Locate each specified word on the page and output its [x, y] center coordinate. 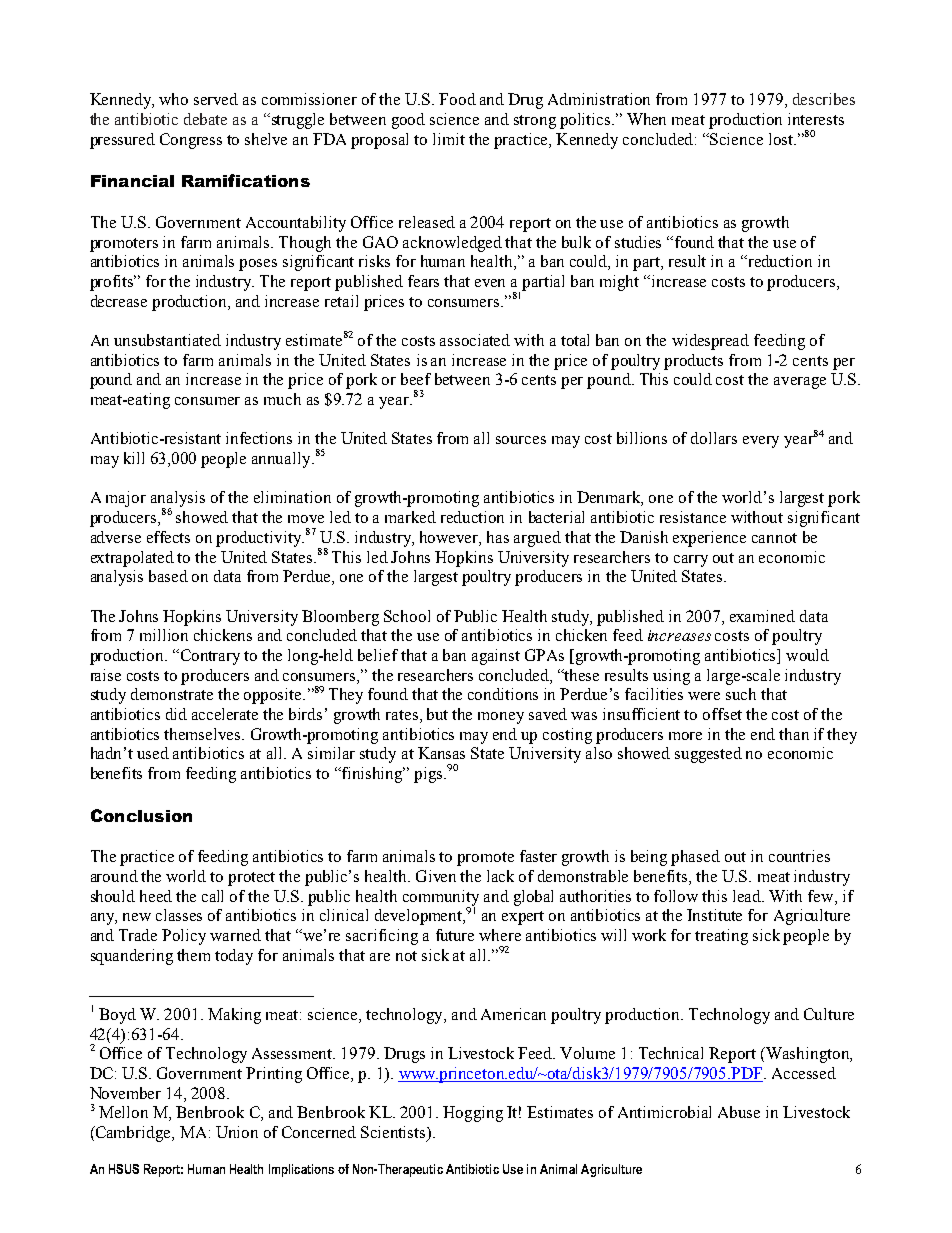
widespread [710, 342]
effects [168, 537]
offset [722, 714]
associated [475, 340]
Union [237, 1132]
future [455, 935]
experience [709, 539]
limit [449, 139]
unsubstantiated [167, 340]
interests [816, 119]
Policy [184, 937]
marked [410, 517]
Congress [191, 141]
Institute [714, 915]
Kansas [441, 753]
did [176, 714]
